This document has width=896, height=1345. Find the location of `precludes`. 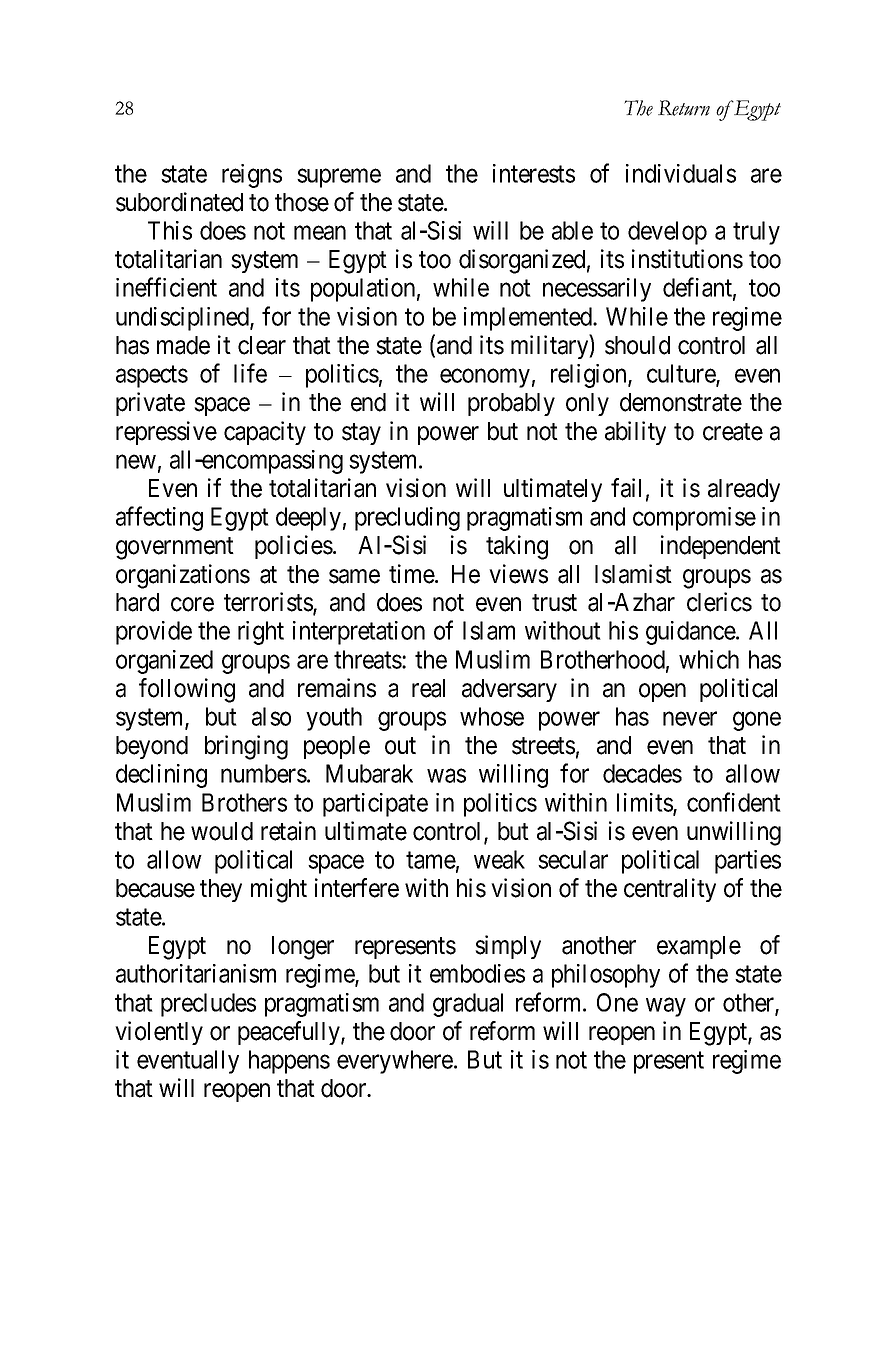

precludes is located at coordinates (208, 1005).
